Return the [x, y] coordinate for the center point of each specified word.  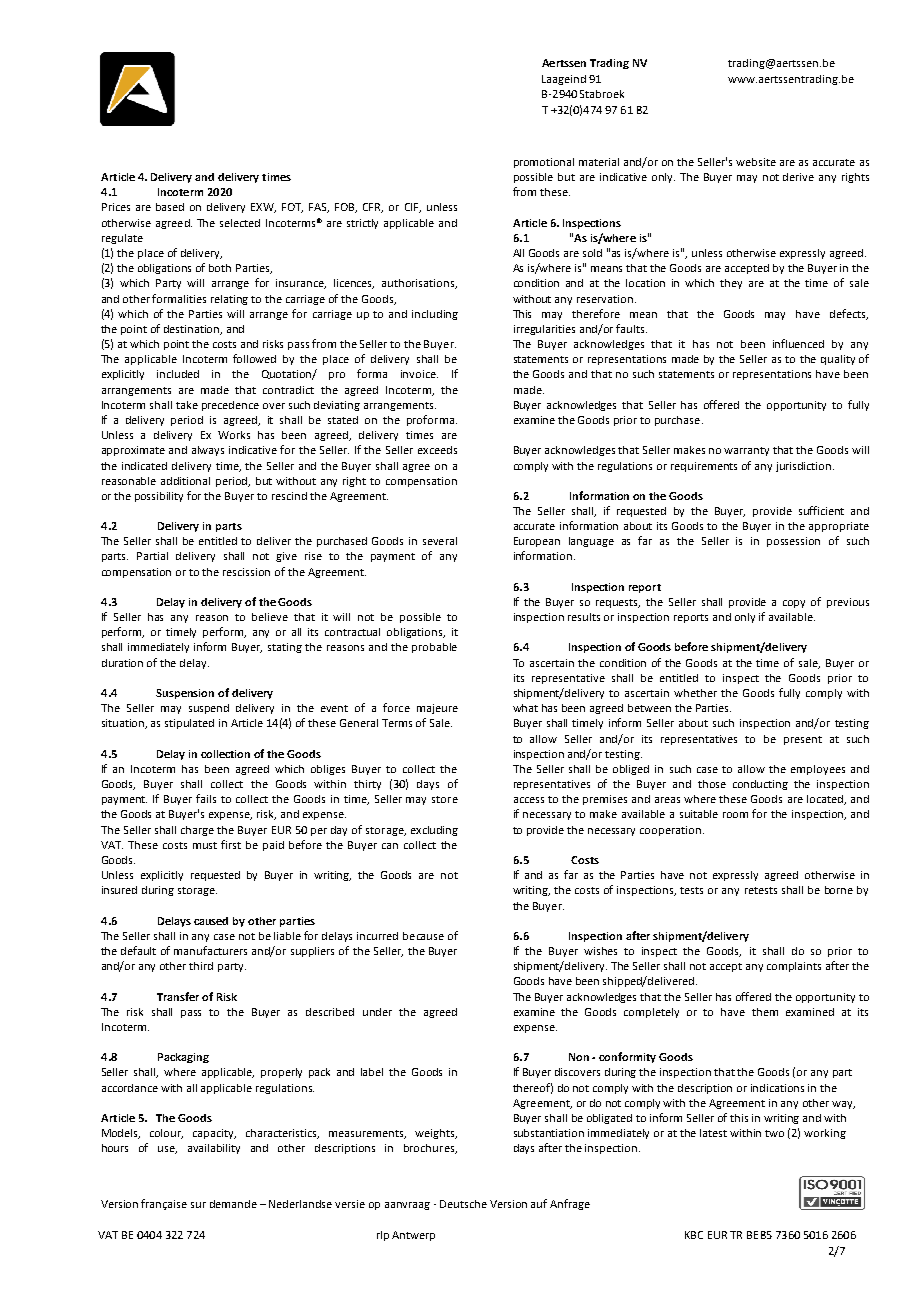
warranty [746, 451]
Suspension [185, 694]
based [170, 207]
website [756, 162]
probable [434, 648]
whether [695, 693]
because [423, 936]
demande [233, 1204]
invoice [419, 374]
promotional [544, 163]
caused [211, 921]
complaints [794, 967]
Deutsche [463, 1204]
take [187, 405]
